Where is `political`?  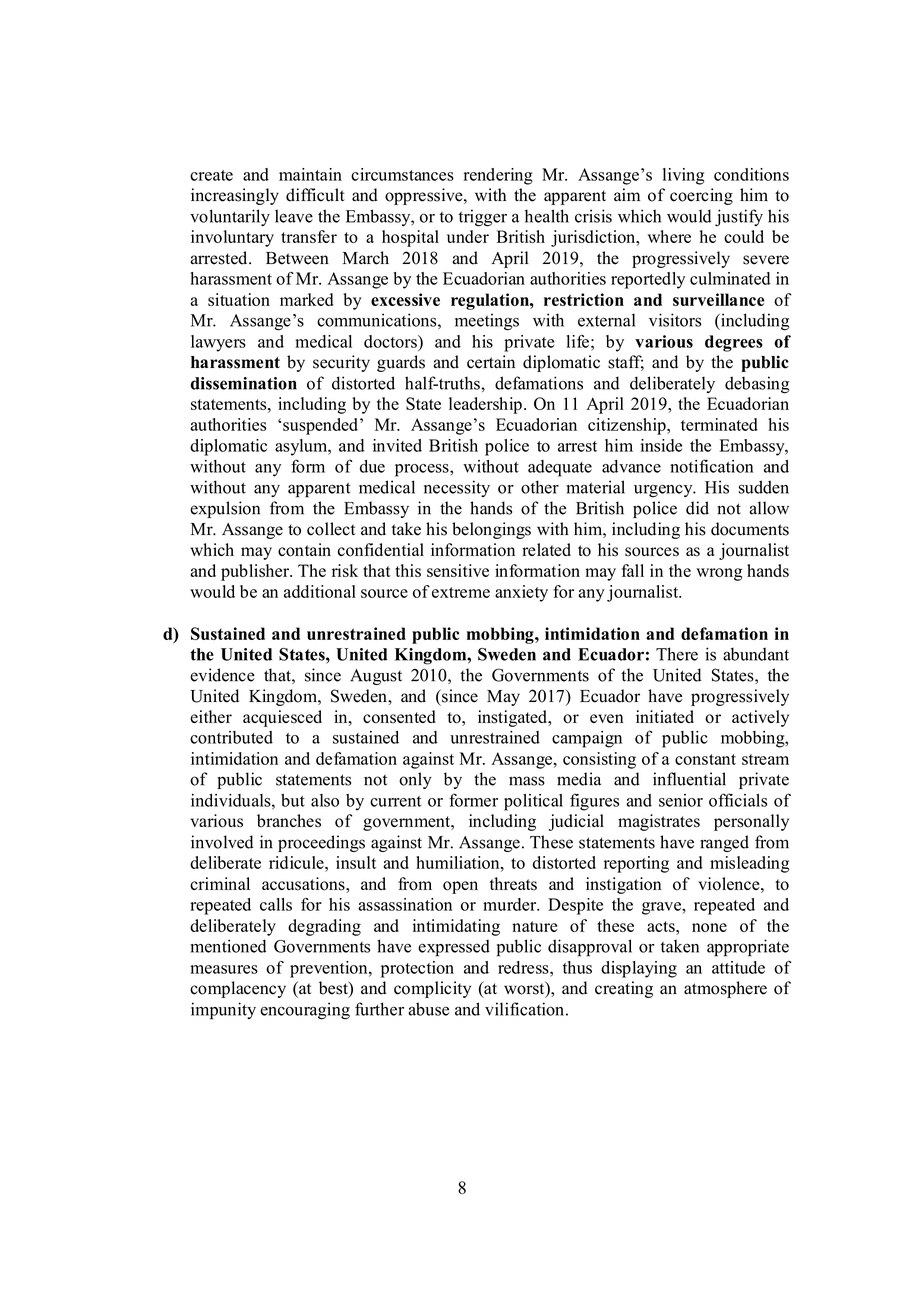
political is located at coordinates (533, 802).
